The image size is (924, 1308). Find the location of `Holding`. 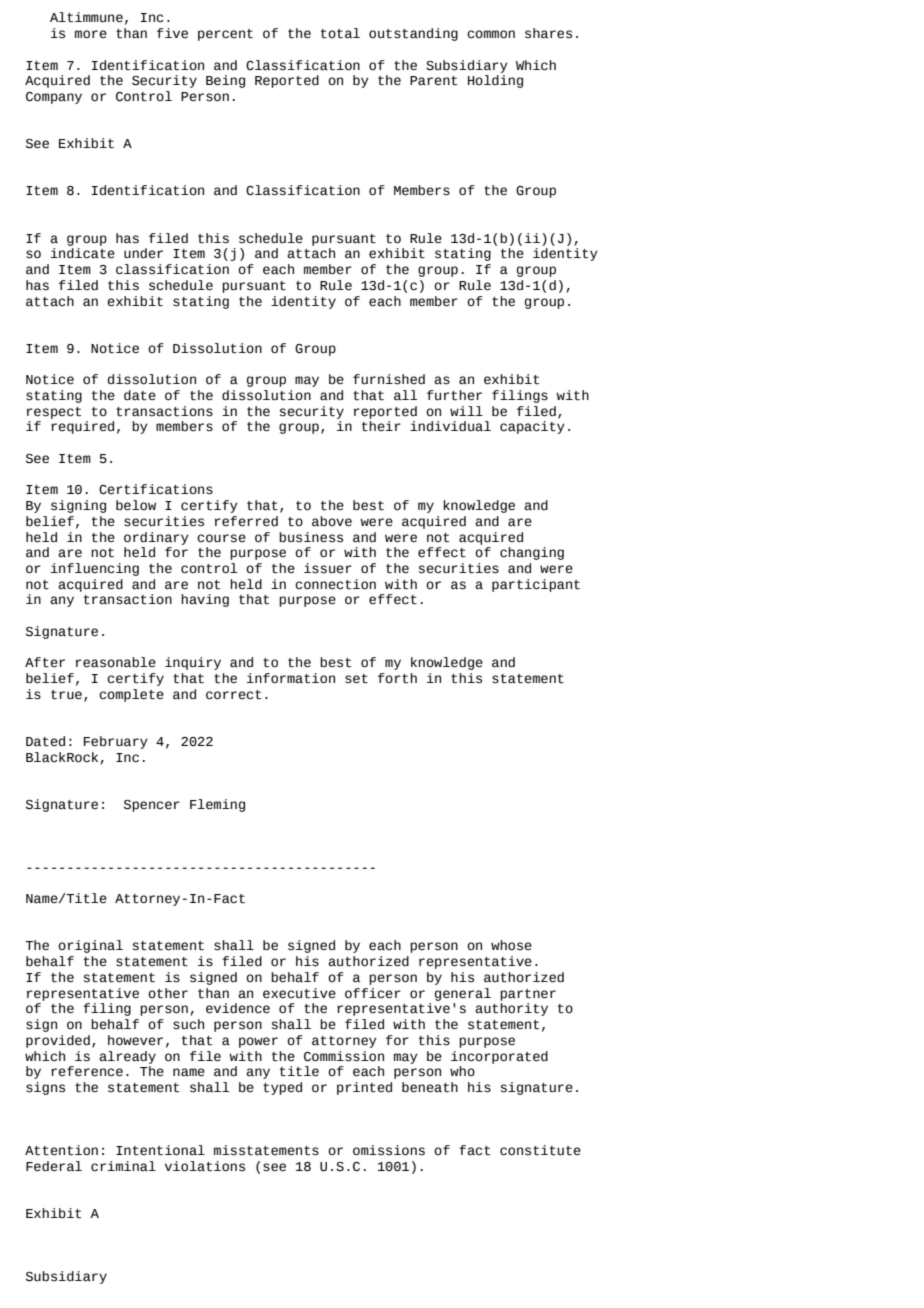

Holding is located at coordinates (495, 81).
